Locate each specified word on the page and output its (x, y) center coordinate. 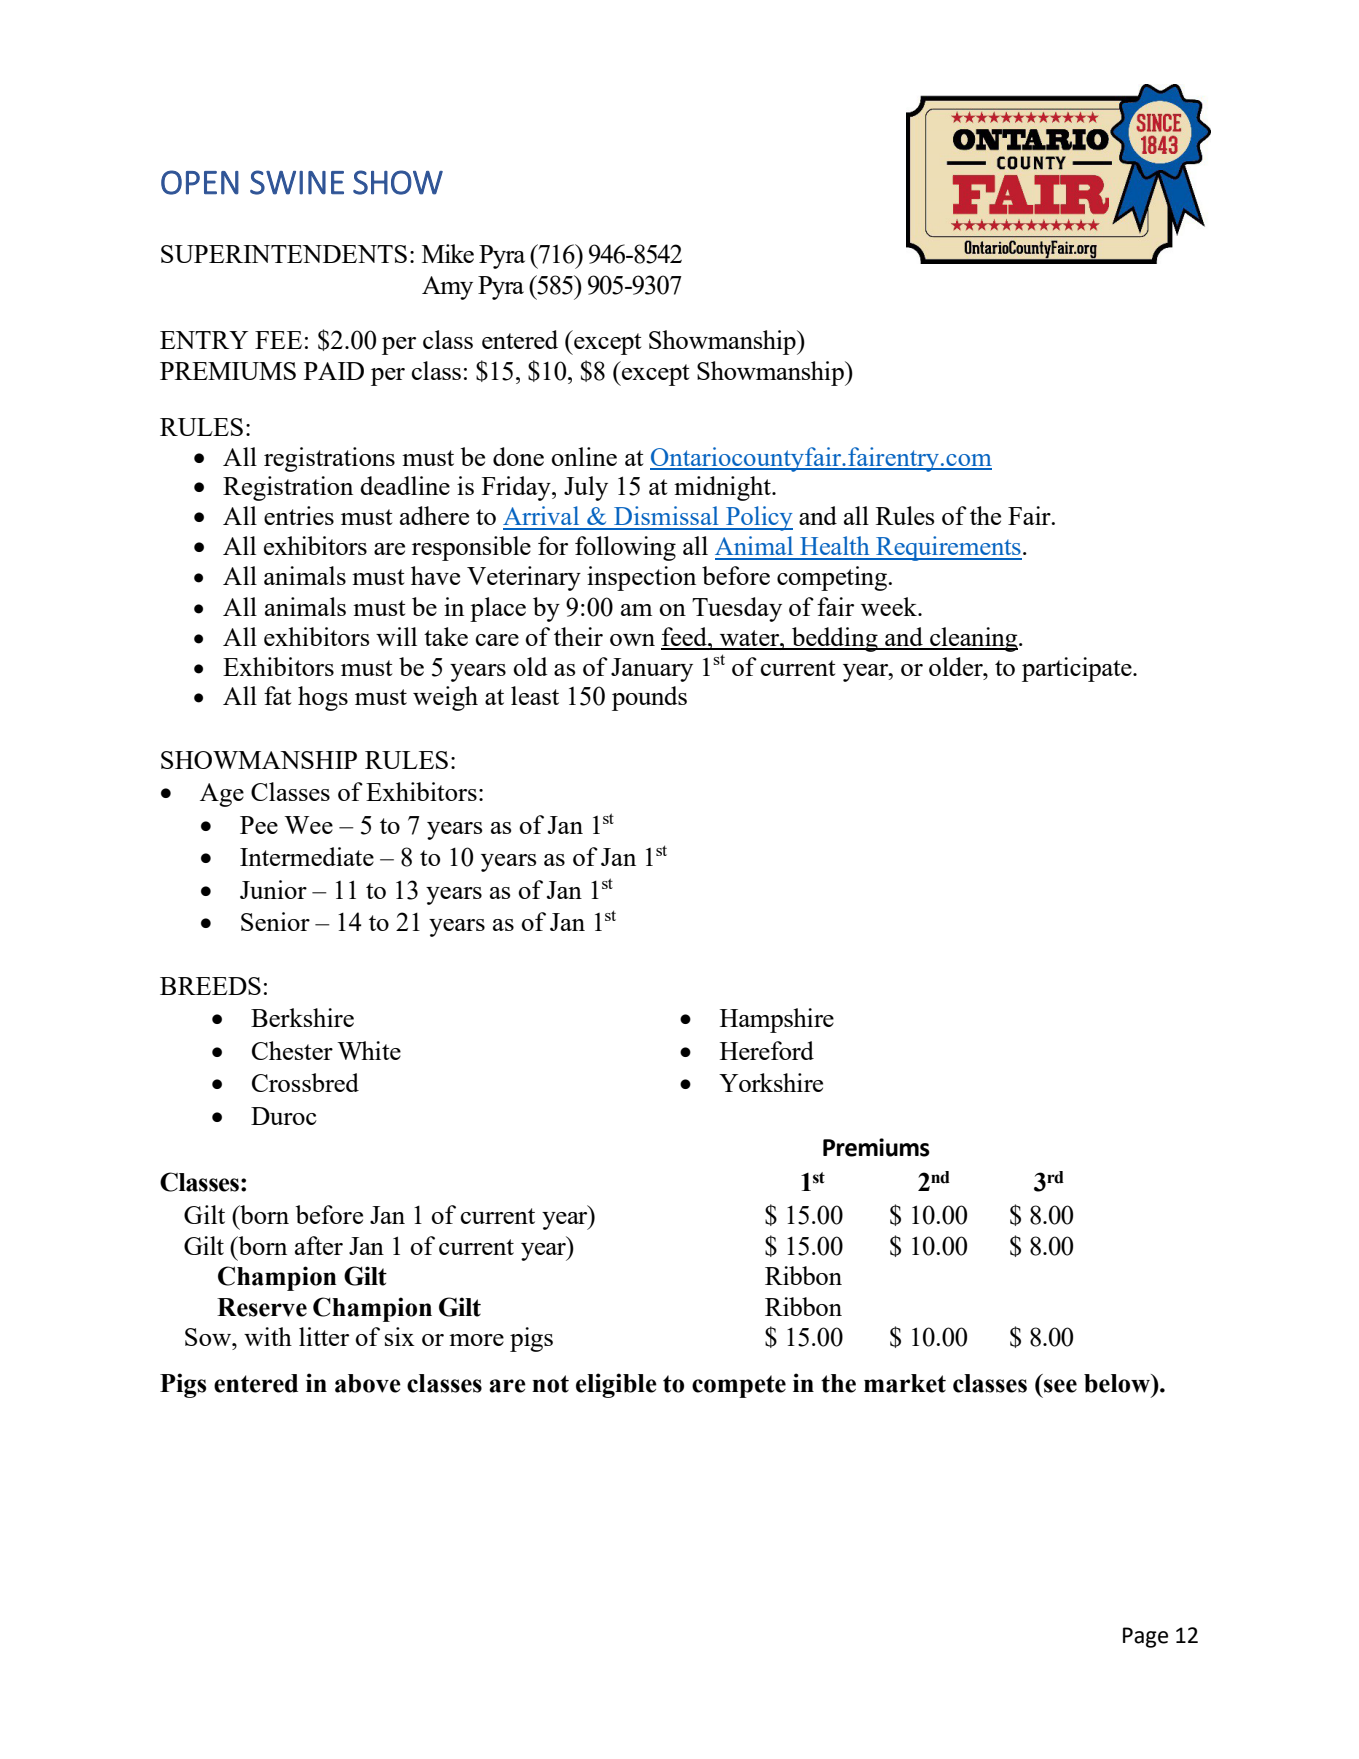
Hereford (767, 1050)
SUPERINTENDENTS (284, 254)
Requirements (948, 548)
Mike (448, 253)
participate (1078, 669)
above (368, 1383)
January (652, 670)
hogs (323, 698)
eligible (616, 1385)
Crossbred (305, 1082)
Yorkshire (771, 1082)
